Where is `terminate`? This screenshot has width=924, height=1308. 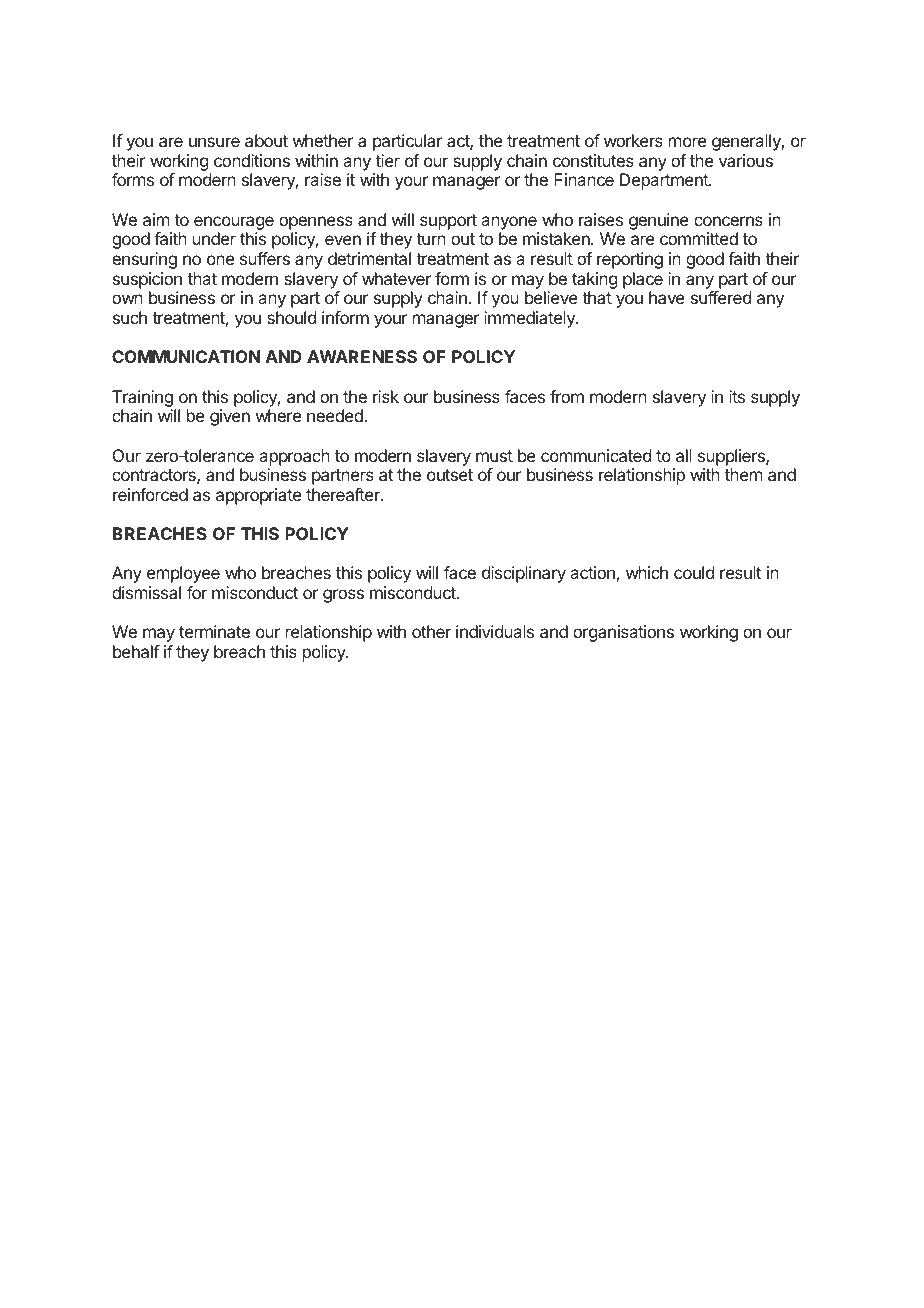
terminate is located at coordinates (214, 631).
